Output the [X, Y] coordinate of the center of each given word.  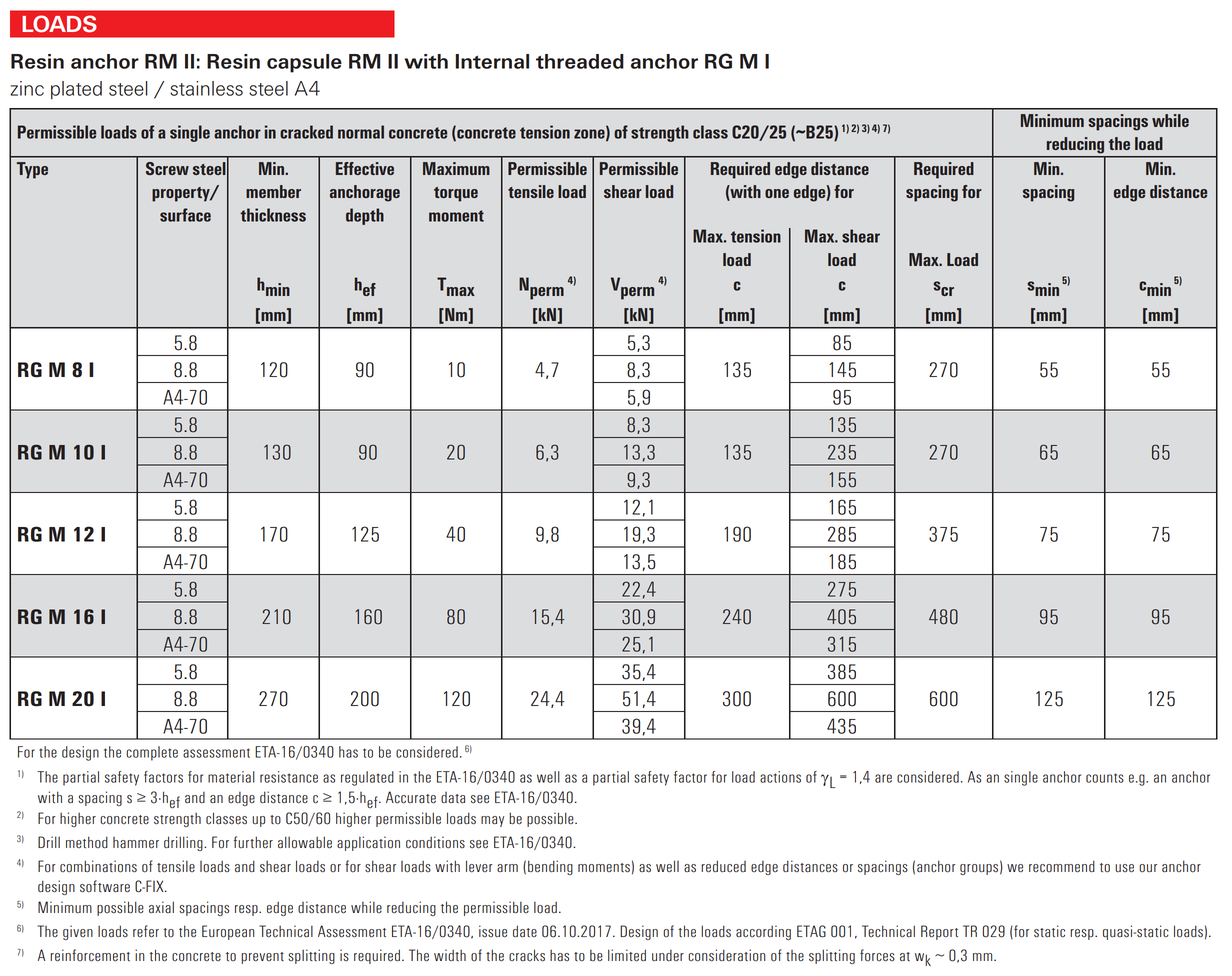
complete [152, 753]
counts [1105, 778]
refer [146, 931]
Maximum [456, 168]
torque [456, 194]
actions [780, 777]
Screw [167, 168]
